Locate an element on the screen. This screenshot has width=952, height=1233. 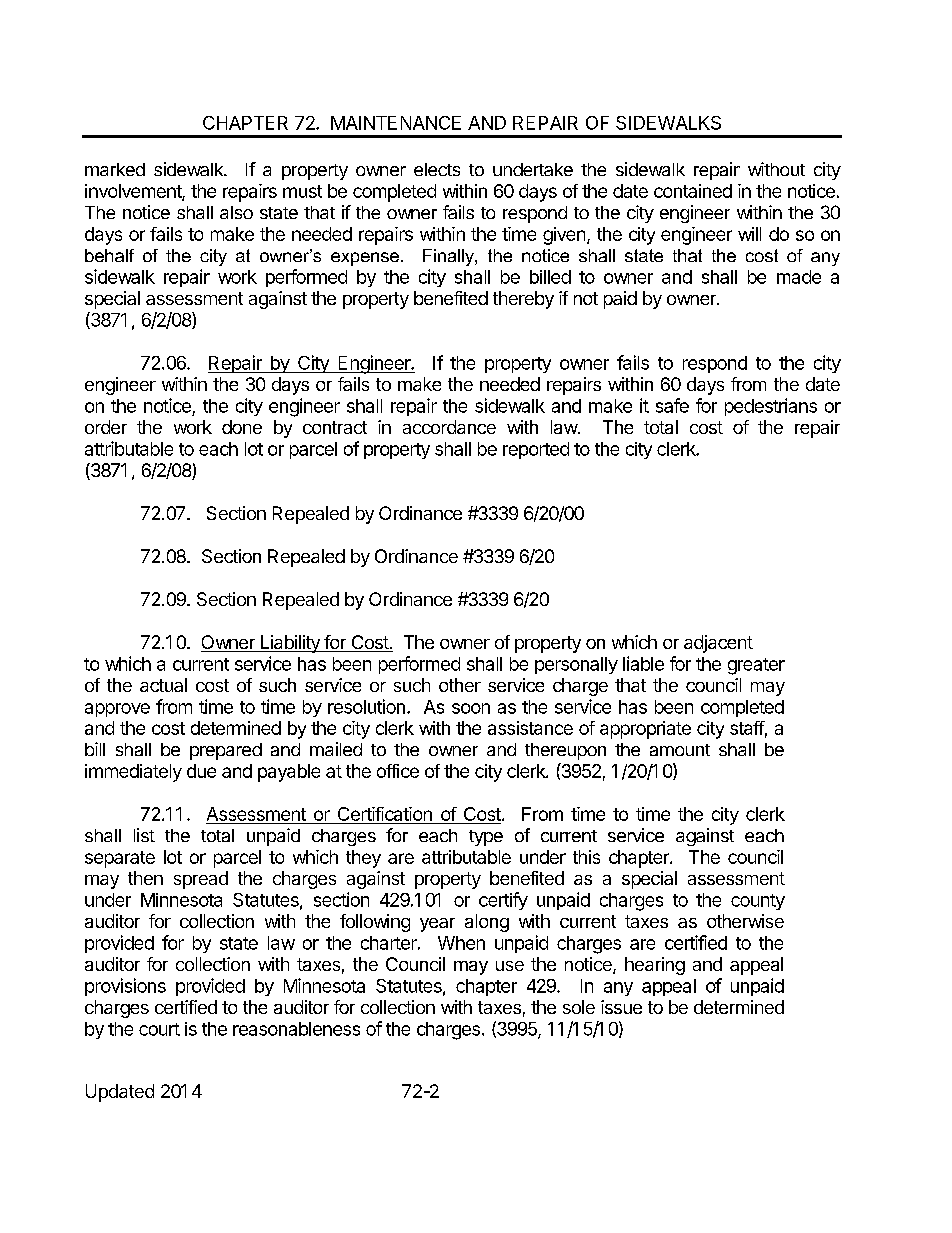
amount is located at coordinates (680, 750).
